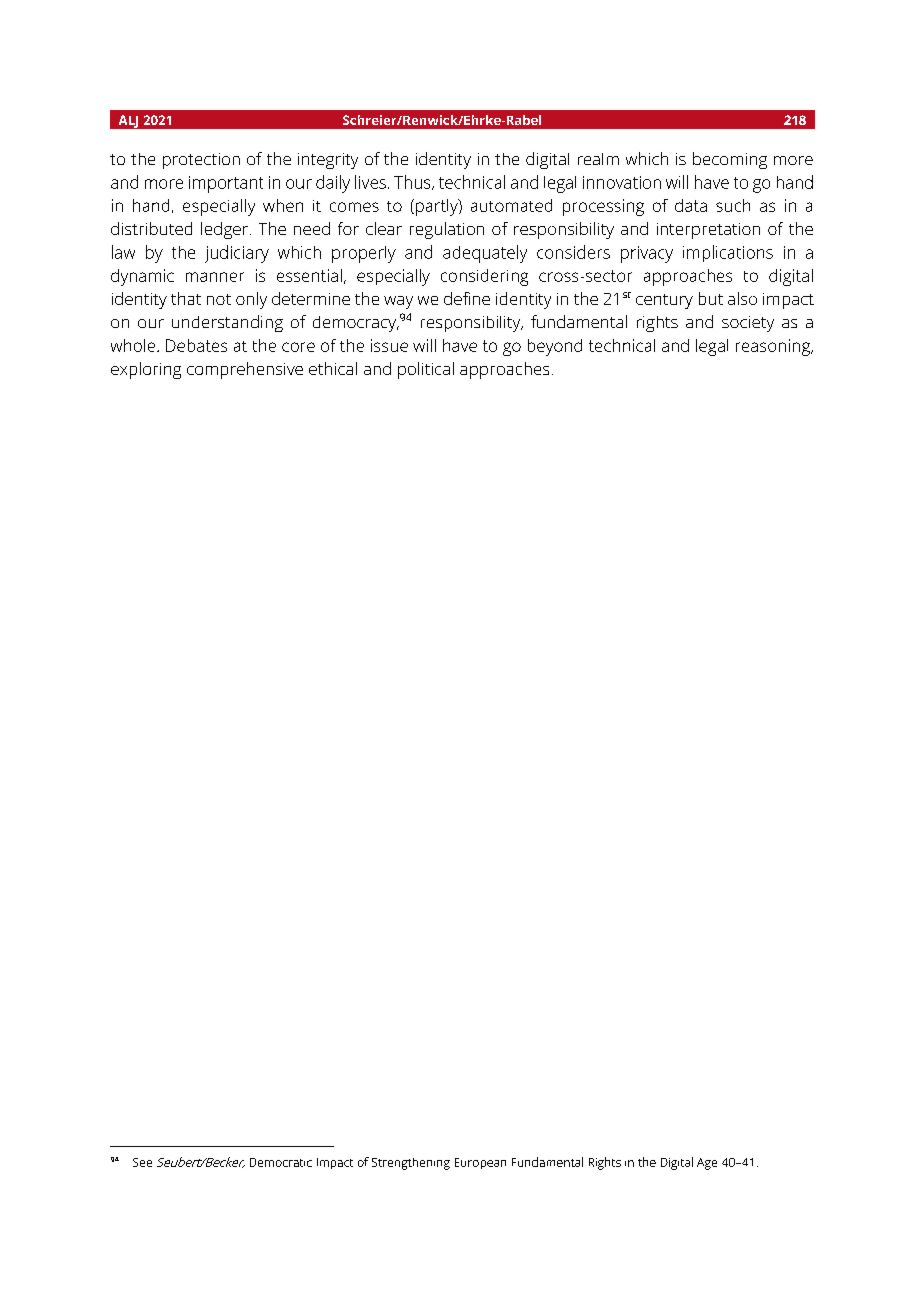  What do you see at coordinates (438, 207) in the screenshot?
I see `partly` at bounding box center [438, 207].
